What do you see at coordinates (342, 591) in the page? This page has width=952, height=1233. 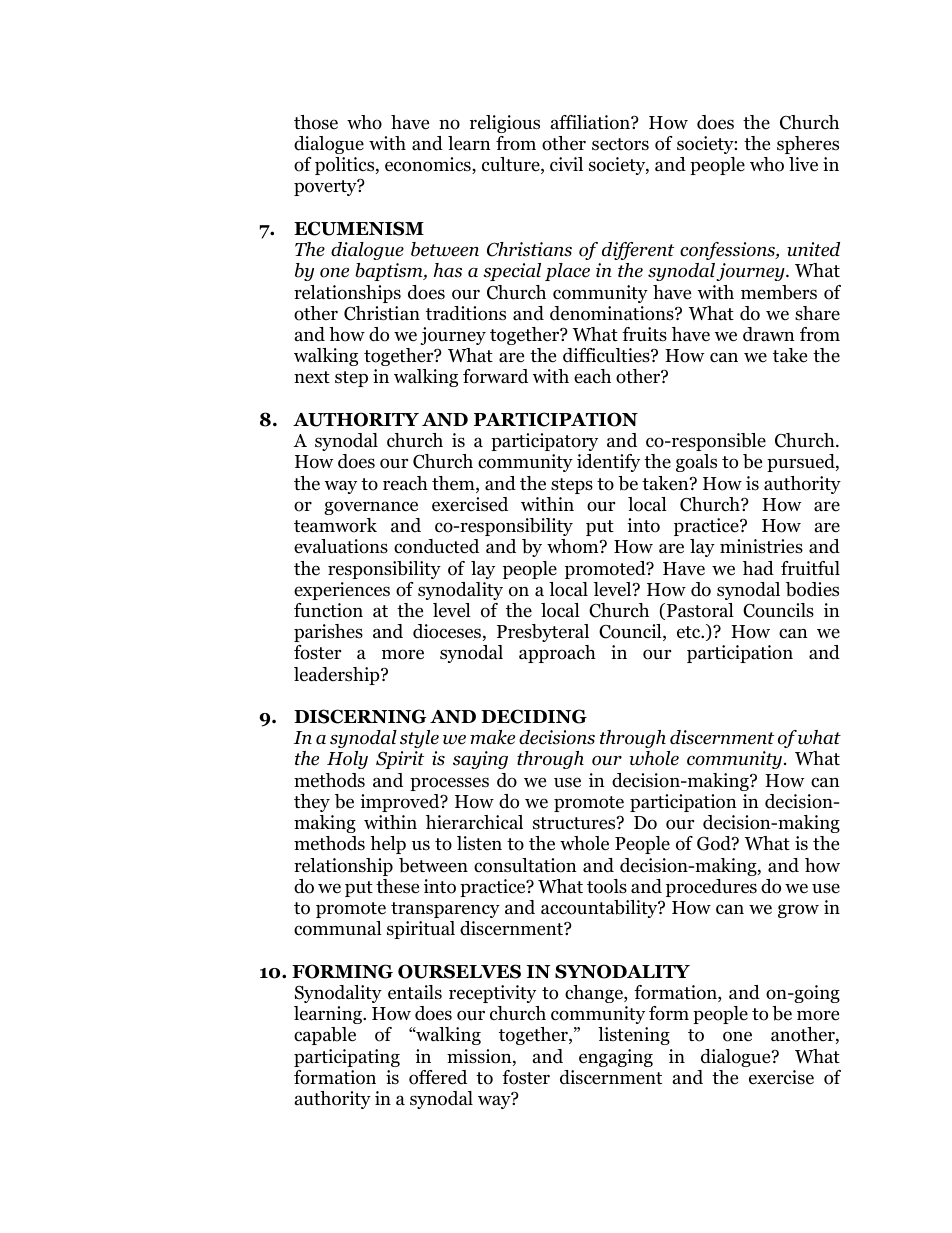 I see `experiences` at bounding box center [342, 591].
